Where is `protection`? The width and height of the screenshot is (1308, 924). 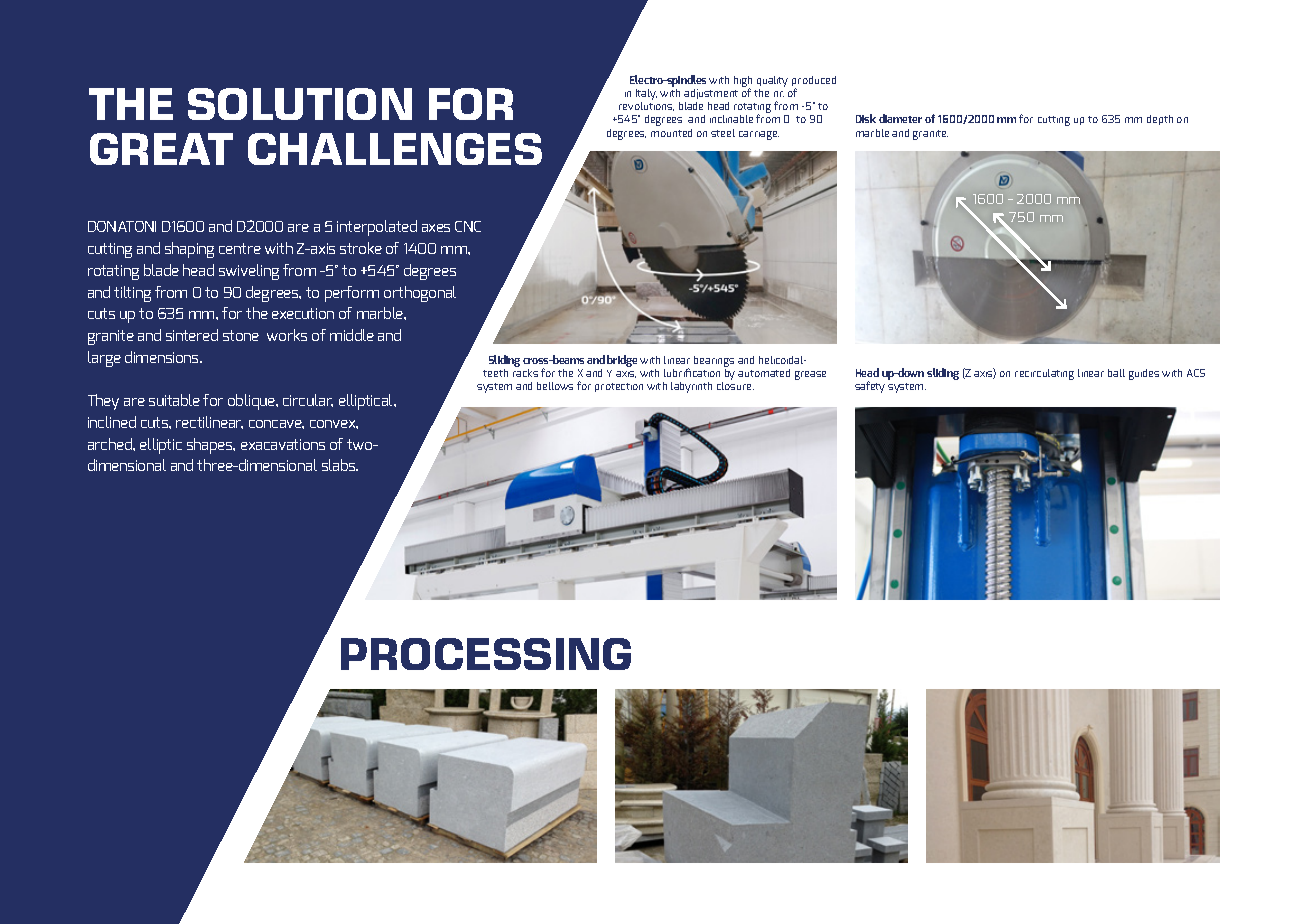 protection is located at coordinates (619, 387).
